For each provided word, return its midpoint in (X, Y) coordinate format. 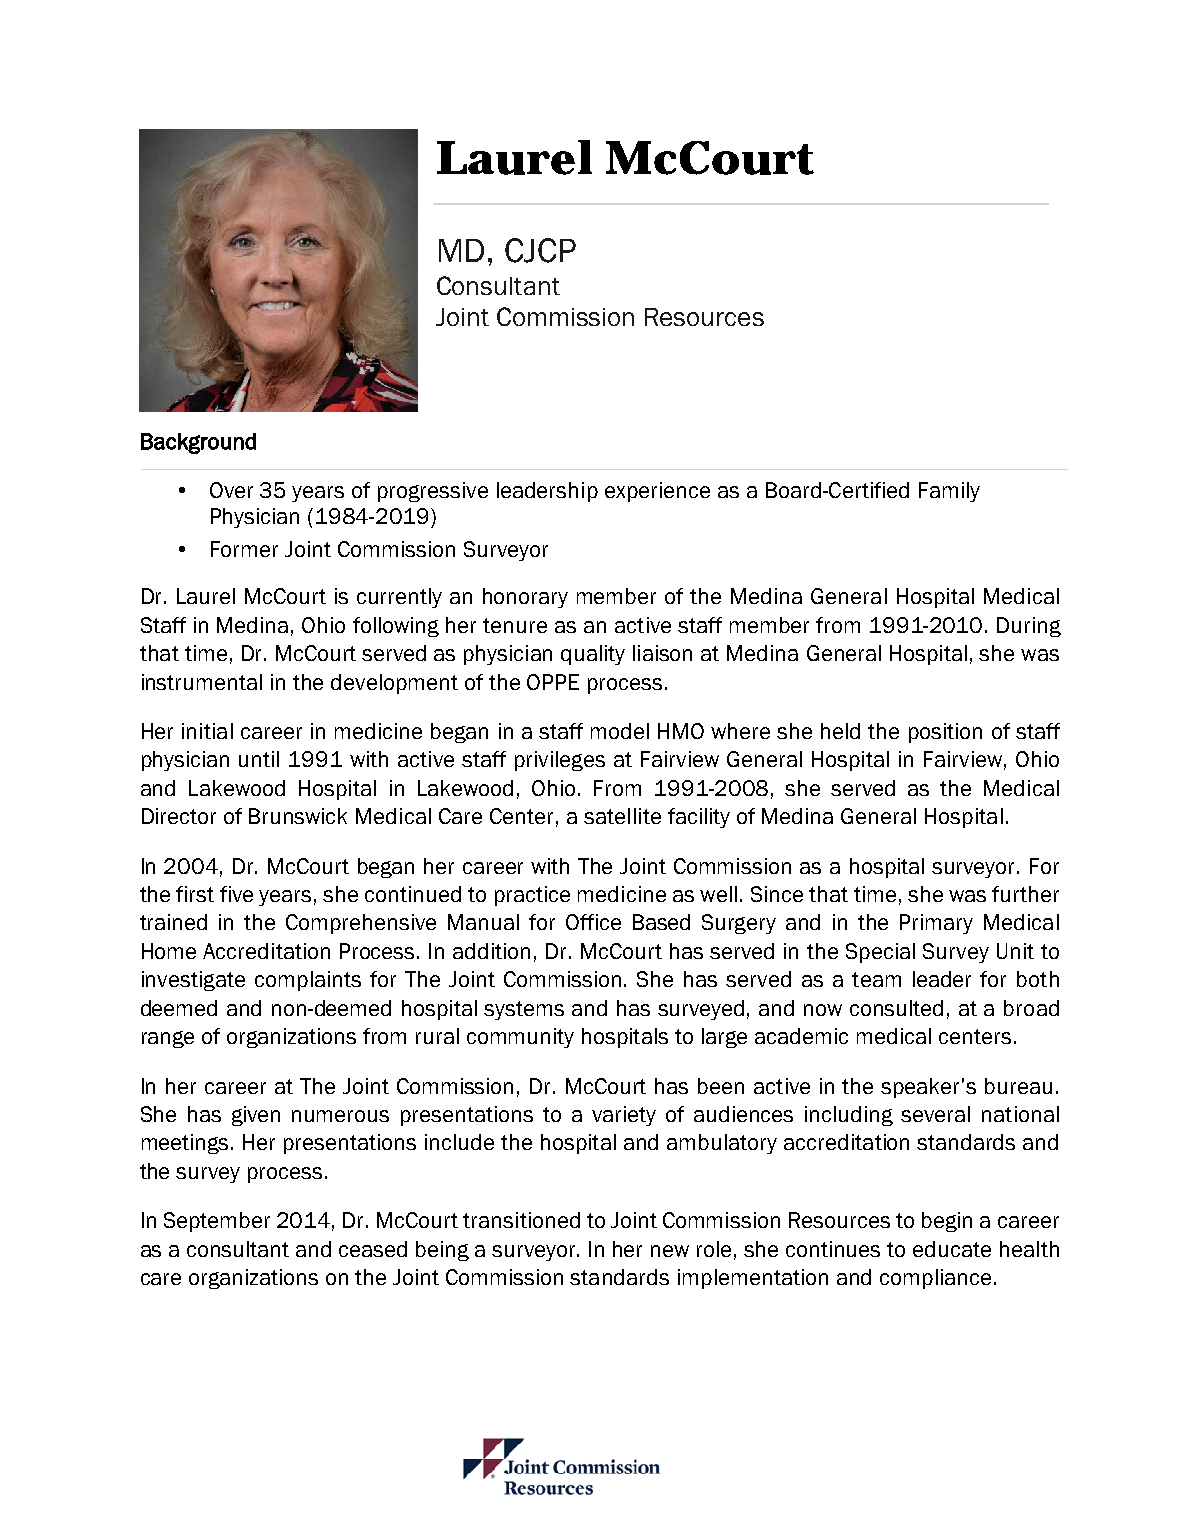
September (217, 1222)
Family (949, 492)
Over (231, 490)
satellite (622, 816)
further (1025, 894)
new (670, 1251)
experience (657, 492)
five (236, 894)
